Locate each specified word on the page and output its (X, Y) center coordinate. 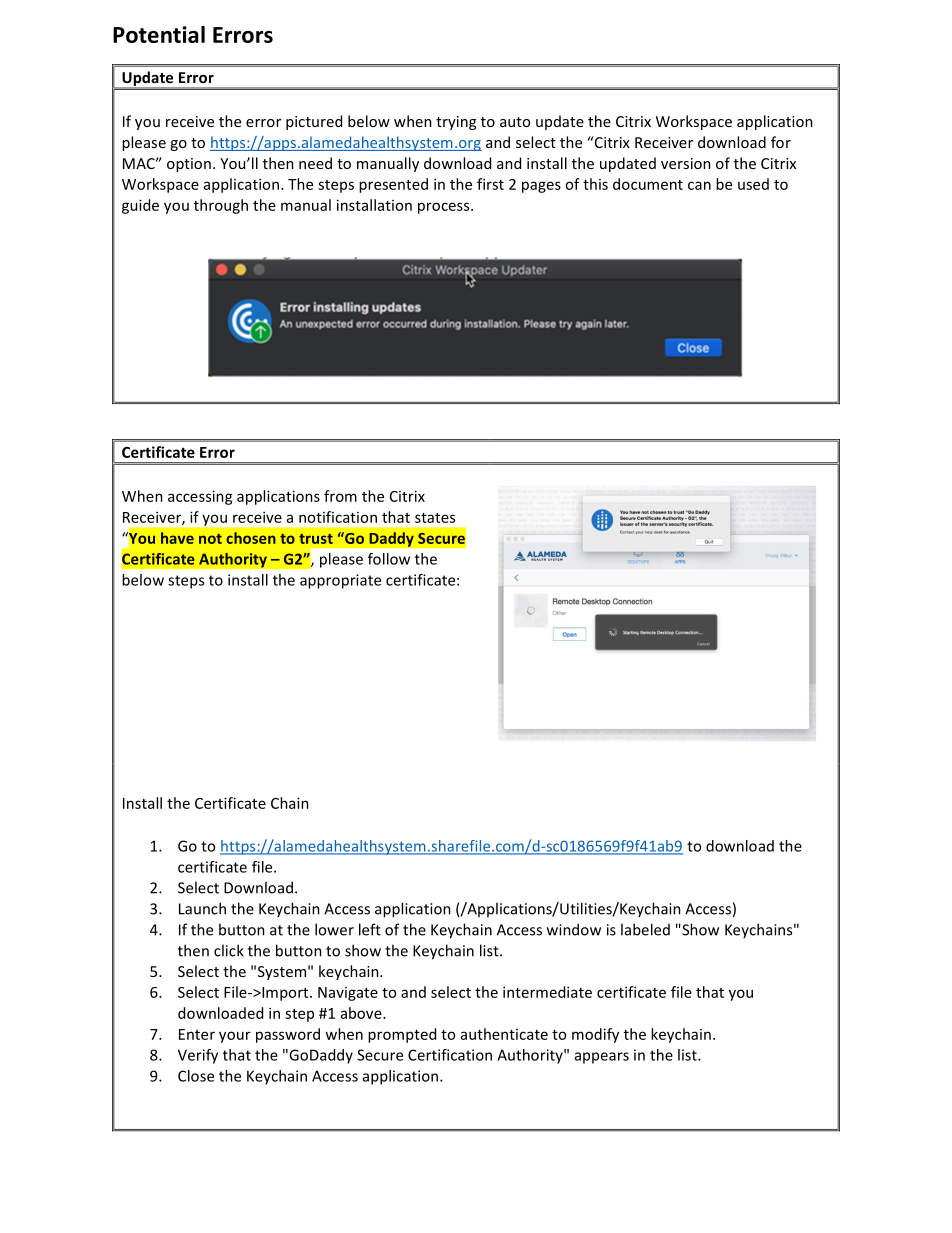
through (221, 206)
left (370, 929)
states (435, 518)
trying (456, 123)
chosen (251, 538)
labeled (645, 929)
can (699, 185)
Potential (159, 34)
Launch (202, 908)
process (445, 208)
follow (389, 559)
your (235, 1037)
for (781, 142)
